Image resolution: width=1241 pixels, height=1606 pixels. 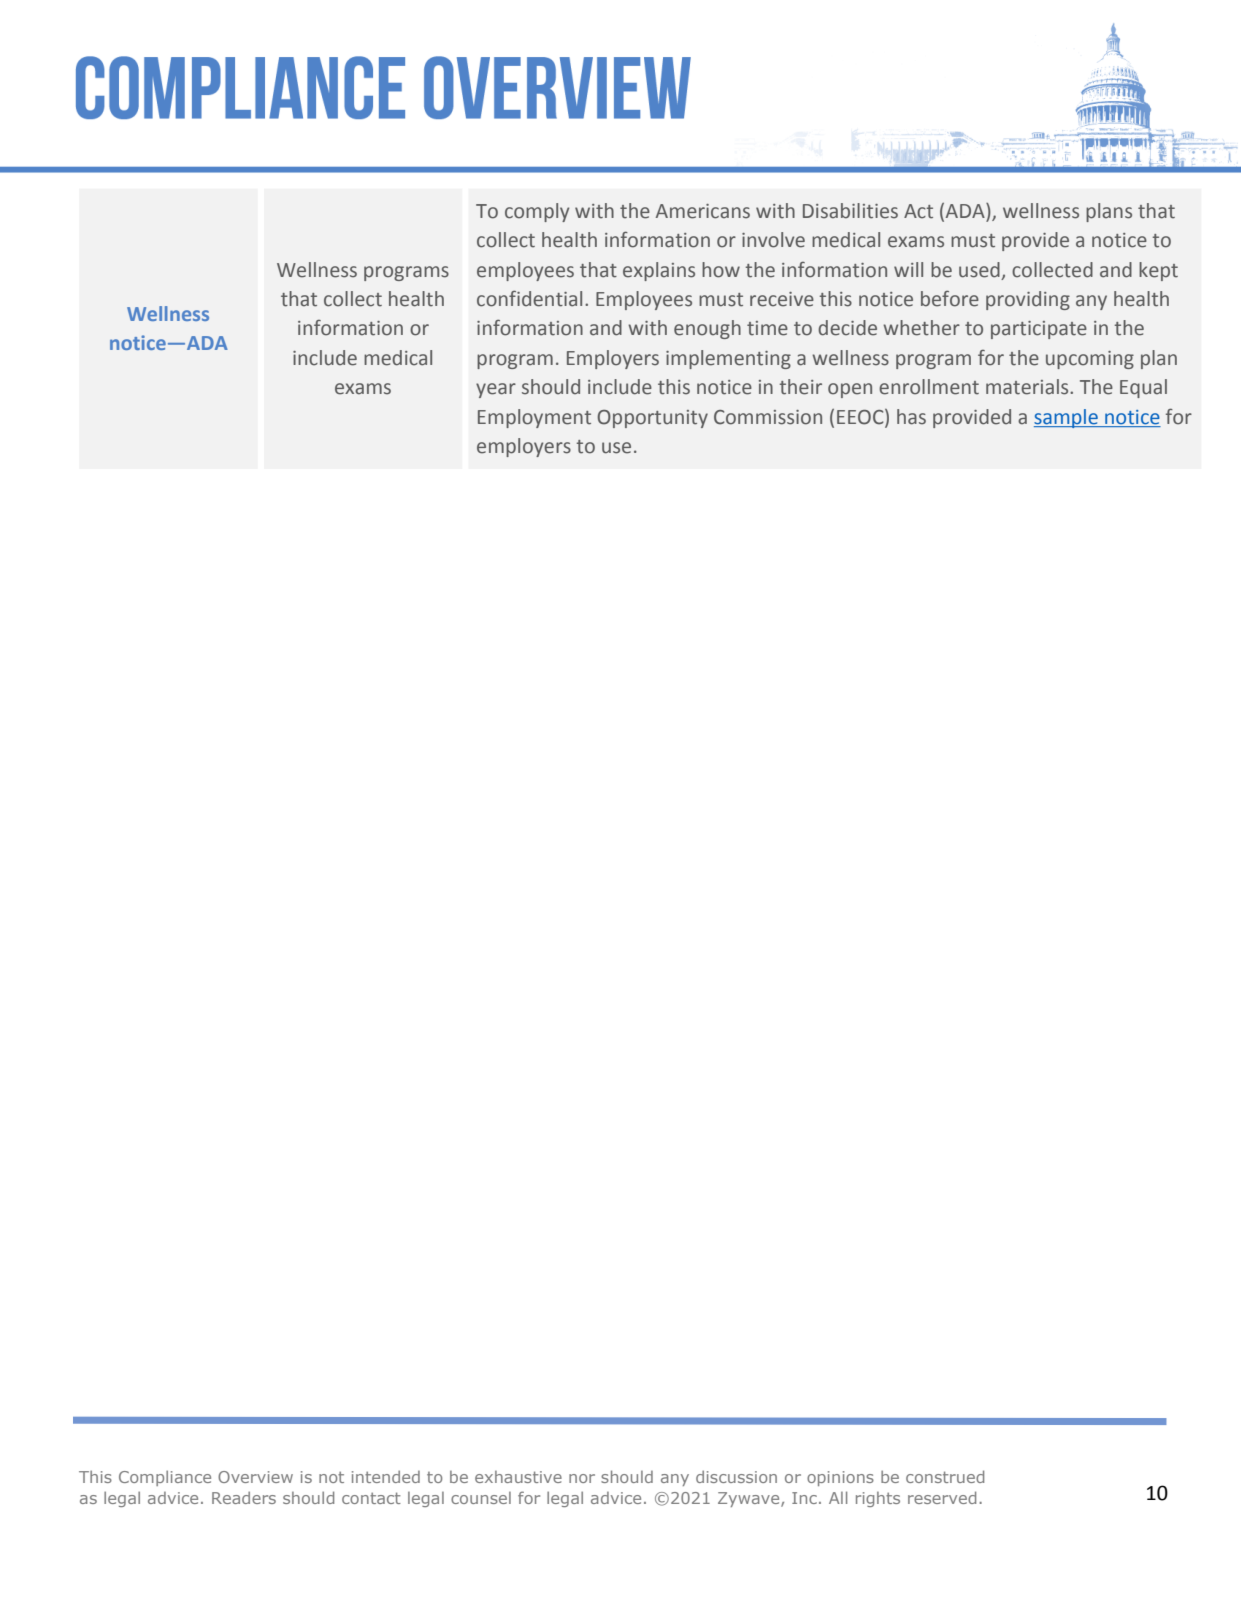 I want to click on used, so click(x=979, y=270).
